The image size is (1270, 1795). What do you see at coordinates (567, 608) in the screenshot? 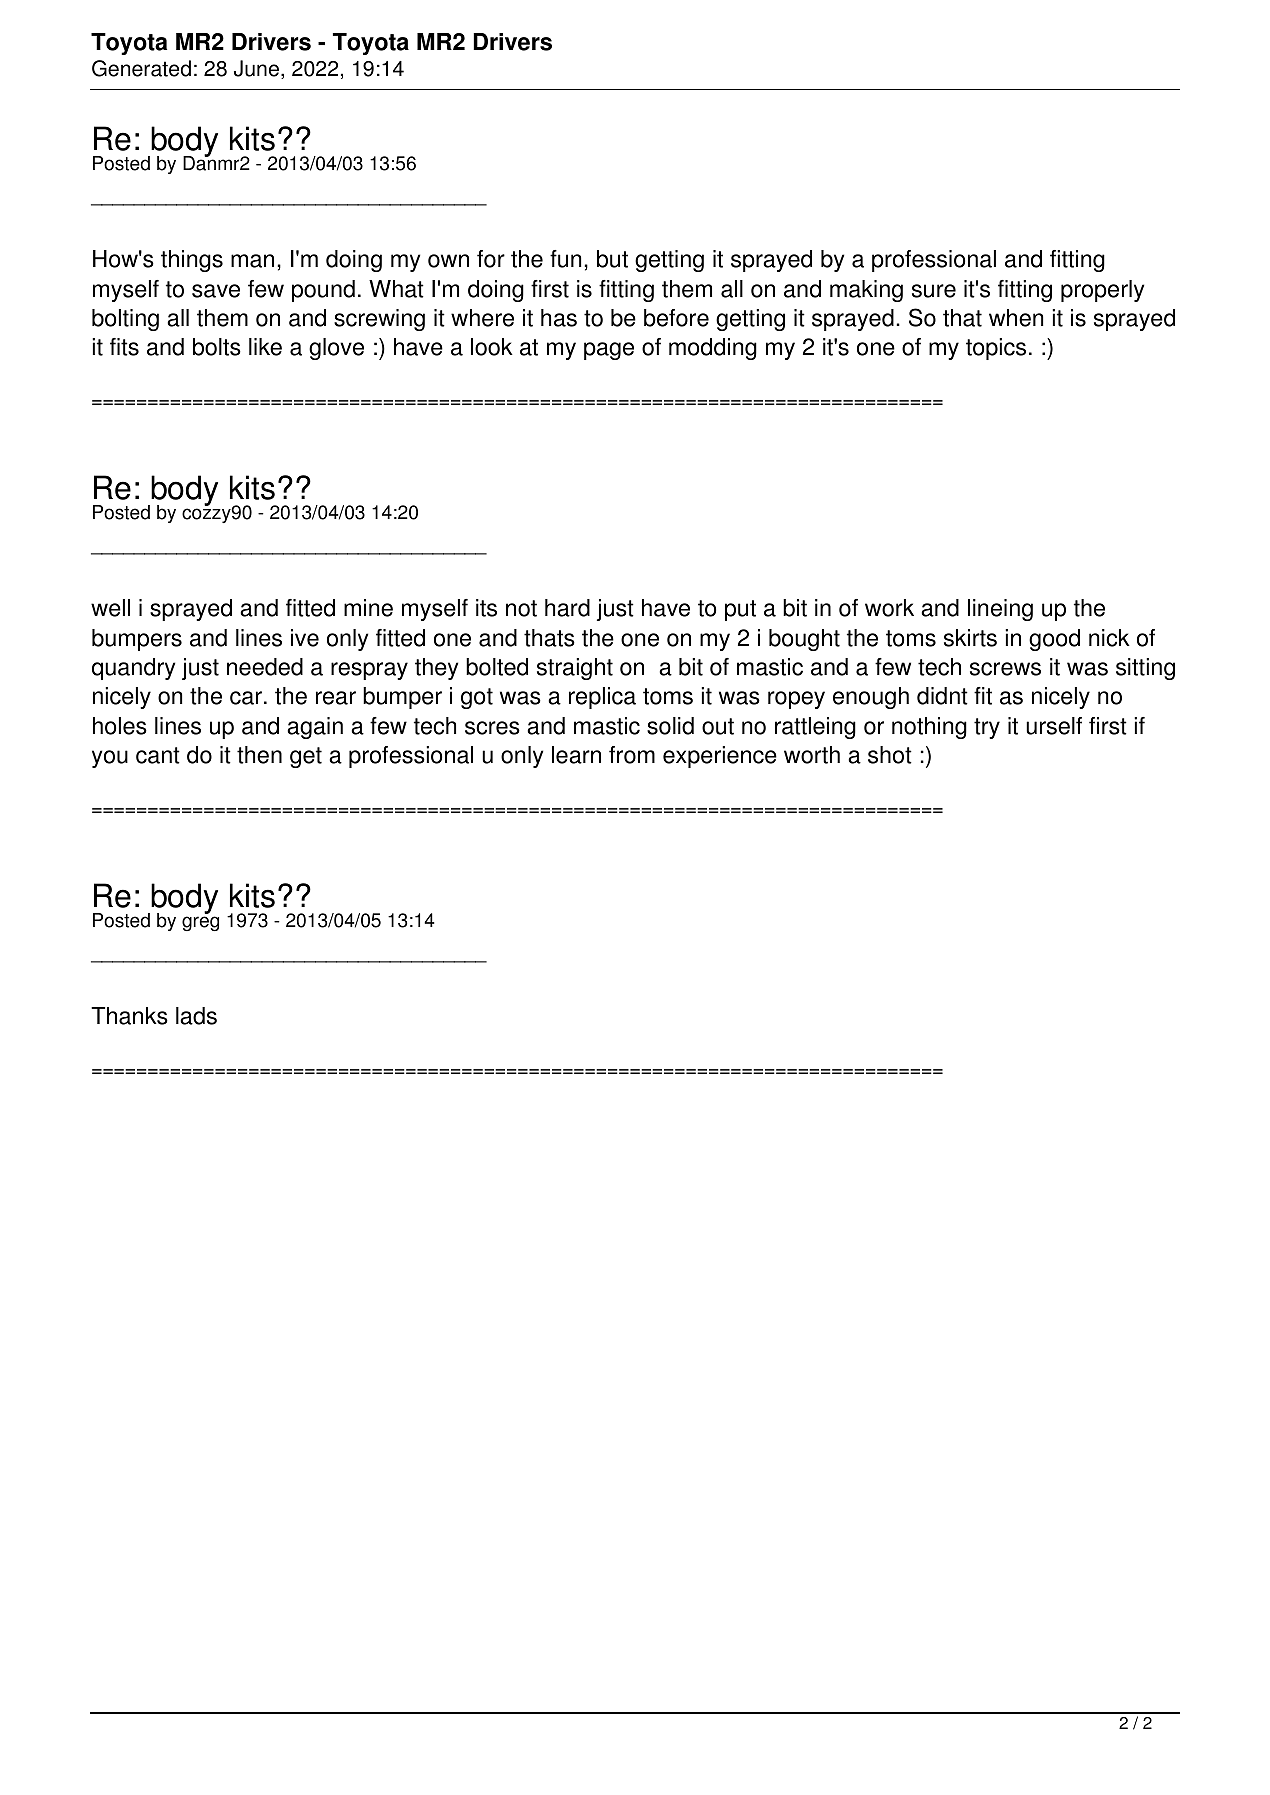
I see `hard` at bounding box center [567, 608].
